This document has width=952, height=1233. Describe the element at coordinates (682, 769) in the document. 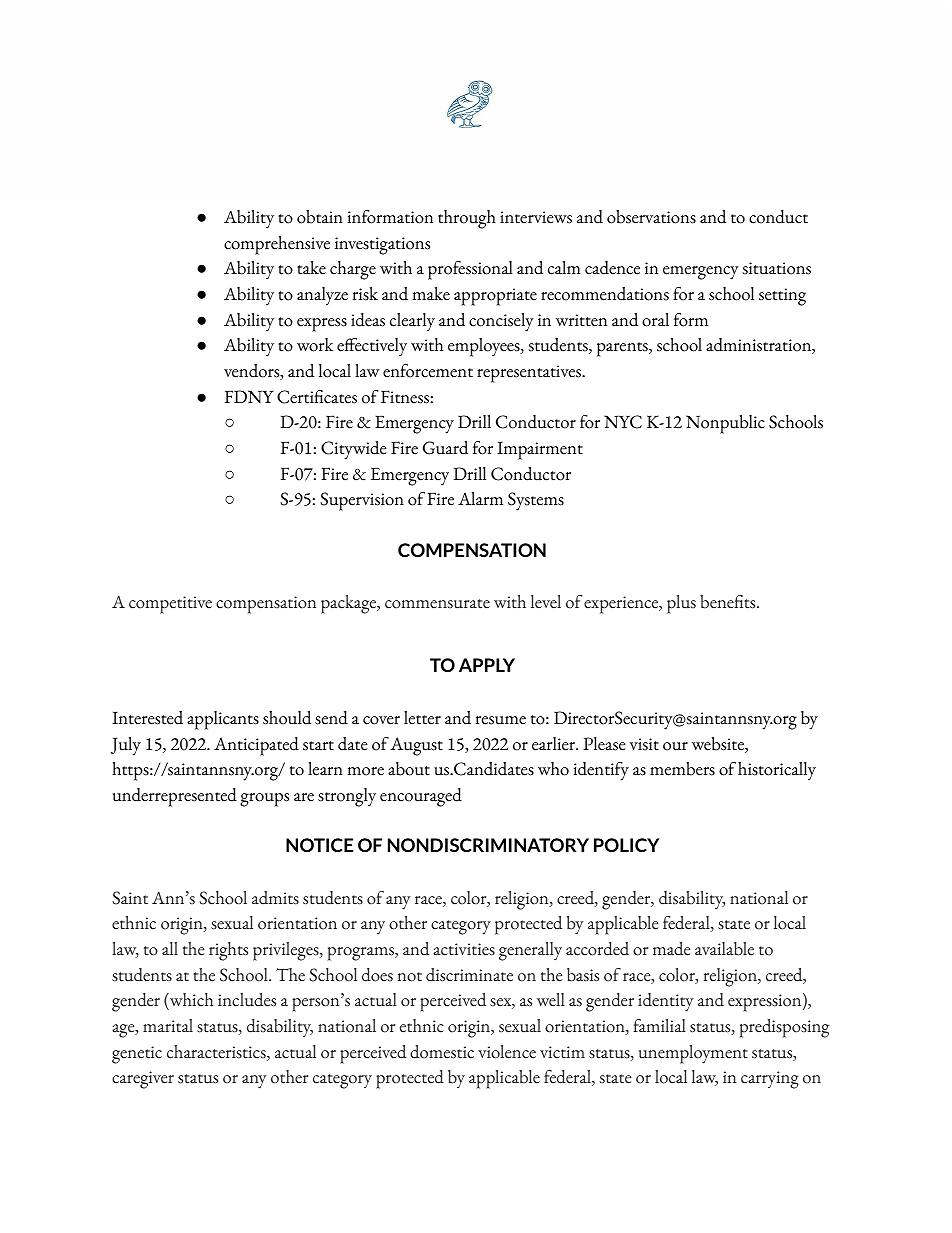

I see `members` at that location.
